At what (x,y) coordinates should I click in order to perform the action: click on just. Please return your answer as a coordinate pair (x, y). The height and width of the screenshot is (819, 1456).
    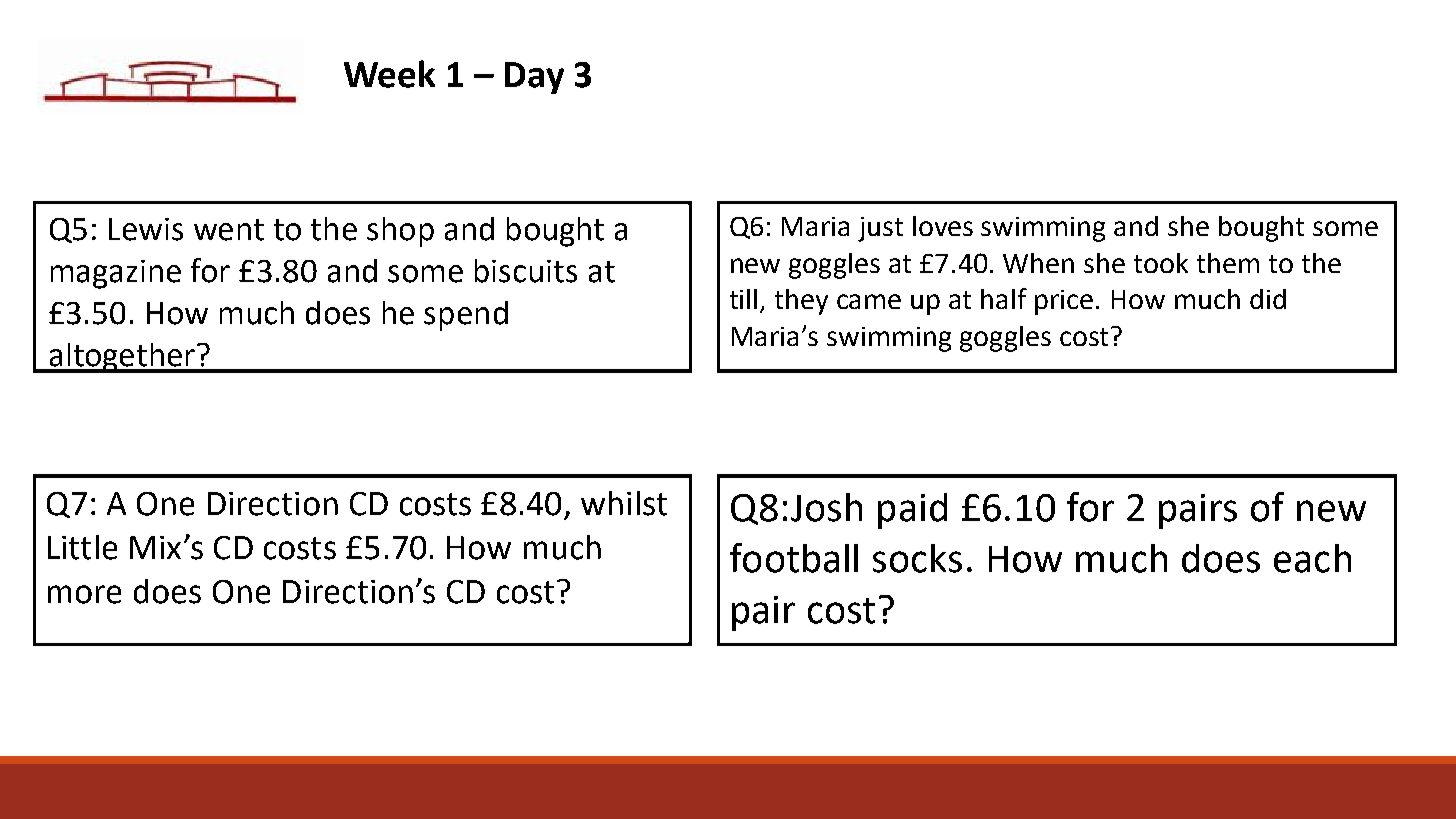
    Looking at the image, I should click on (880, 229).
